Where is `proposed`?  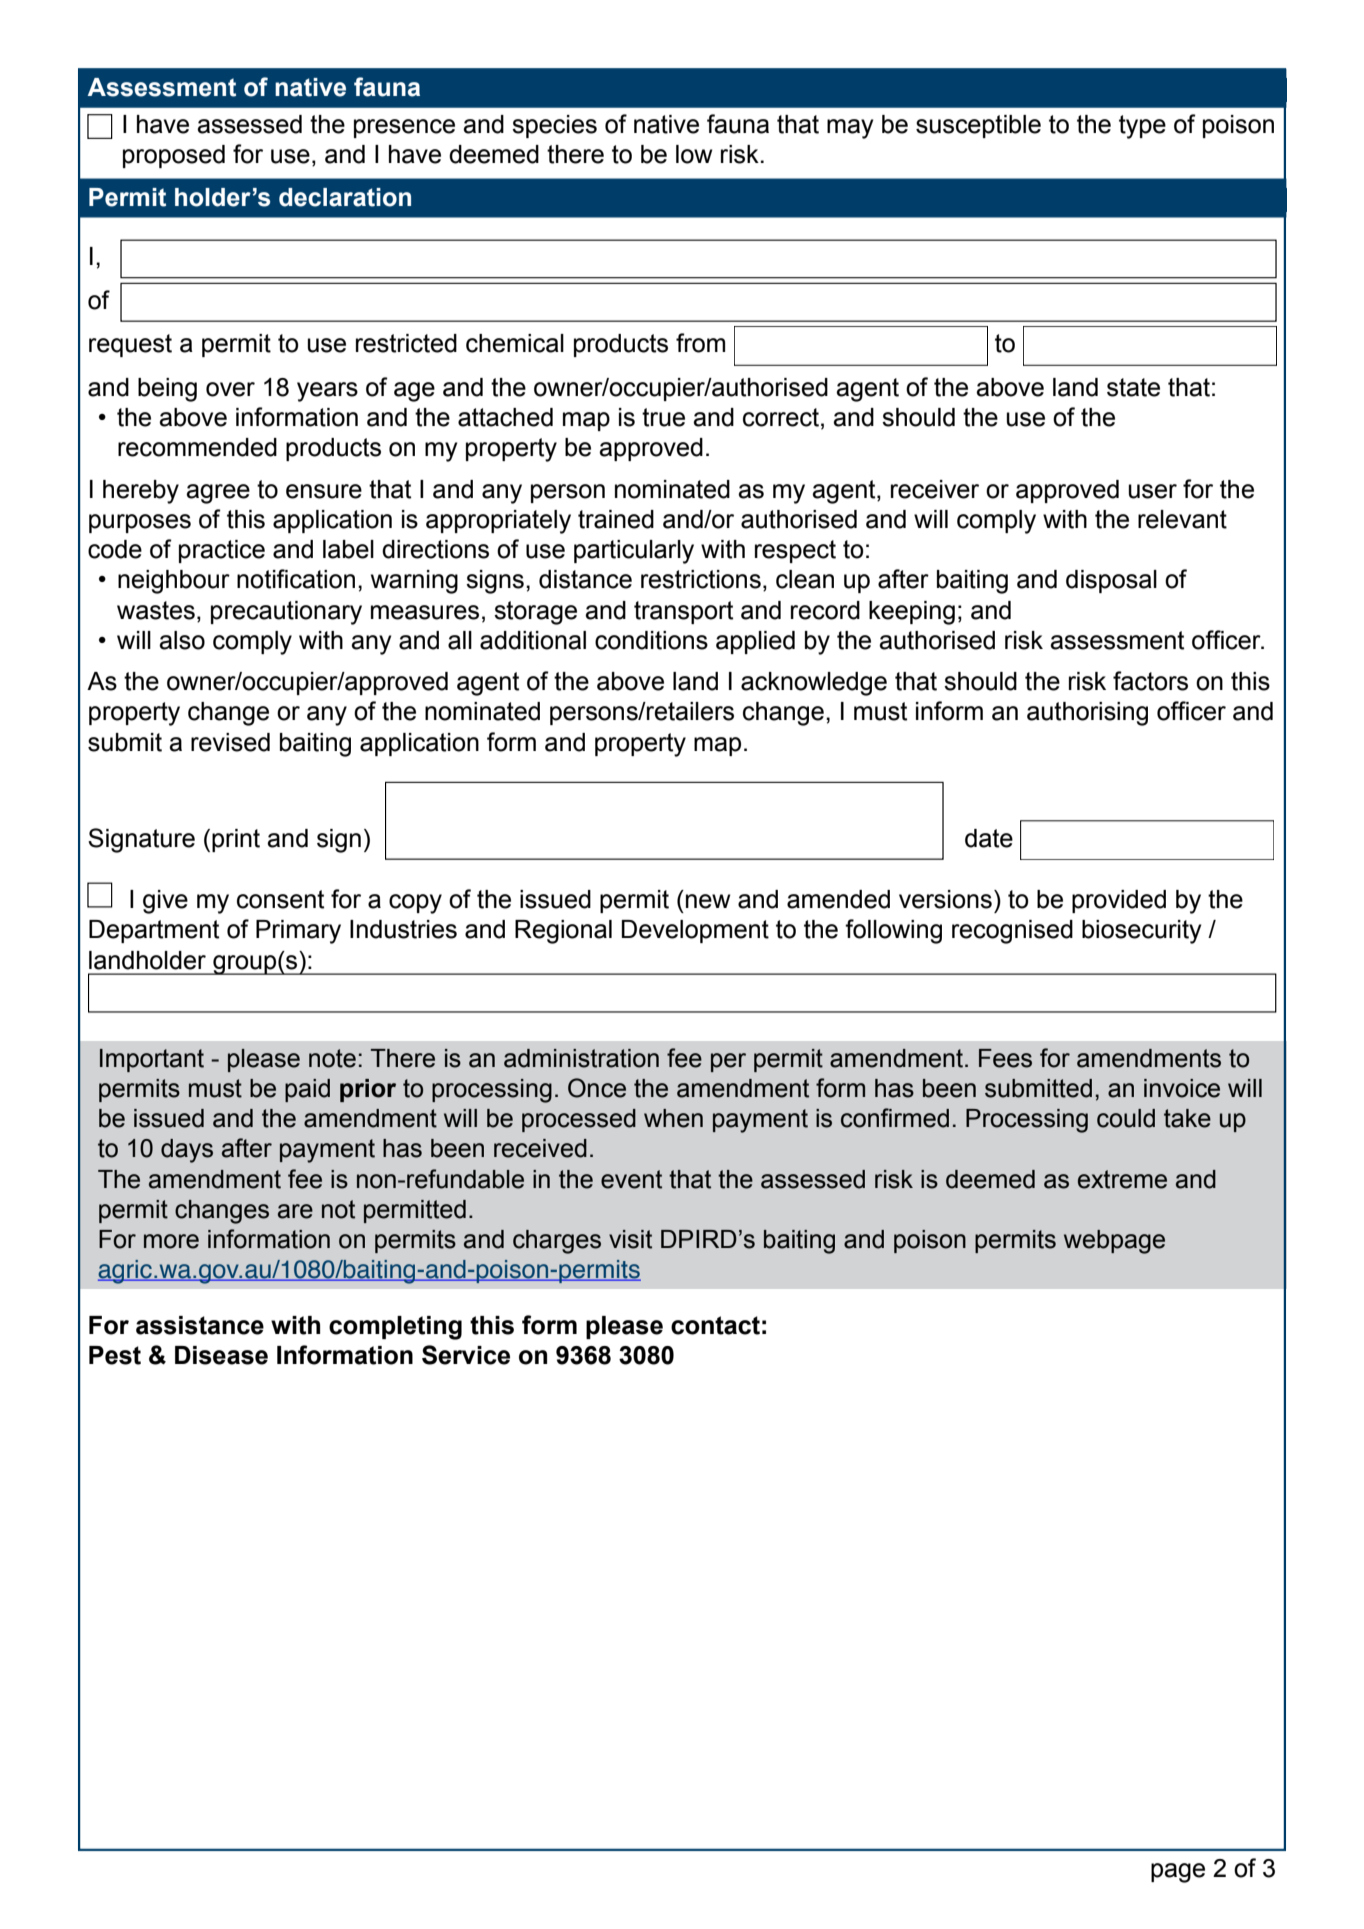
proposed is located at coordinates (174, 156).
